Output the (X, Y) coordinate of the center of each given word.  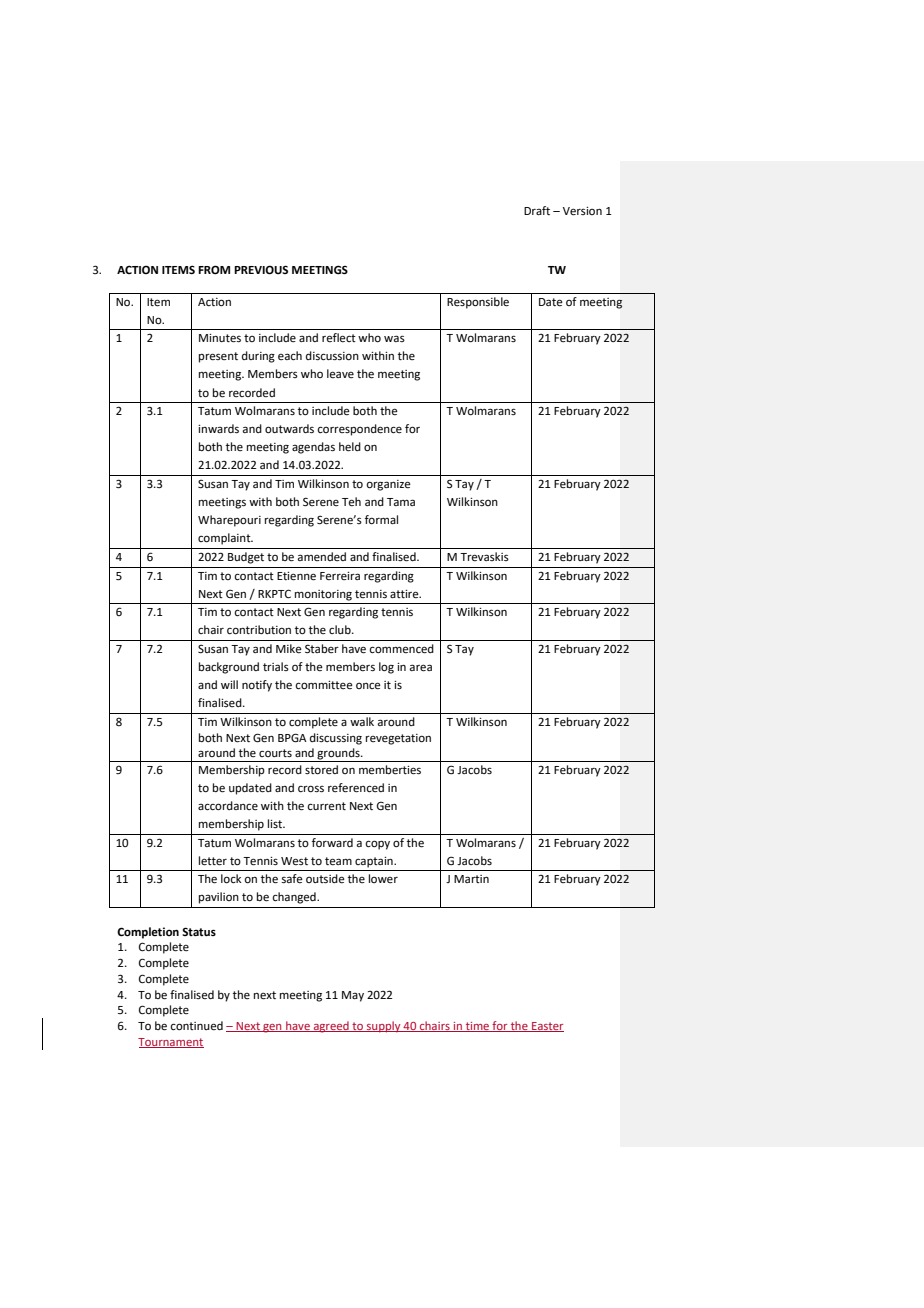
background (229, 668)
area (421, 668)
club (341, 629)
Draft (537, 210)
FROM (214, 270)
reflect (339, 337)
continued (196, 1025)
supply (384, 1027)
